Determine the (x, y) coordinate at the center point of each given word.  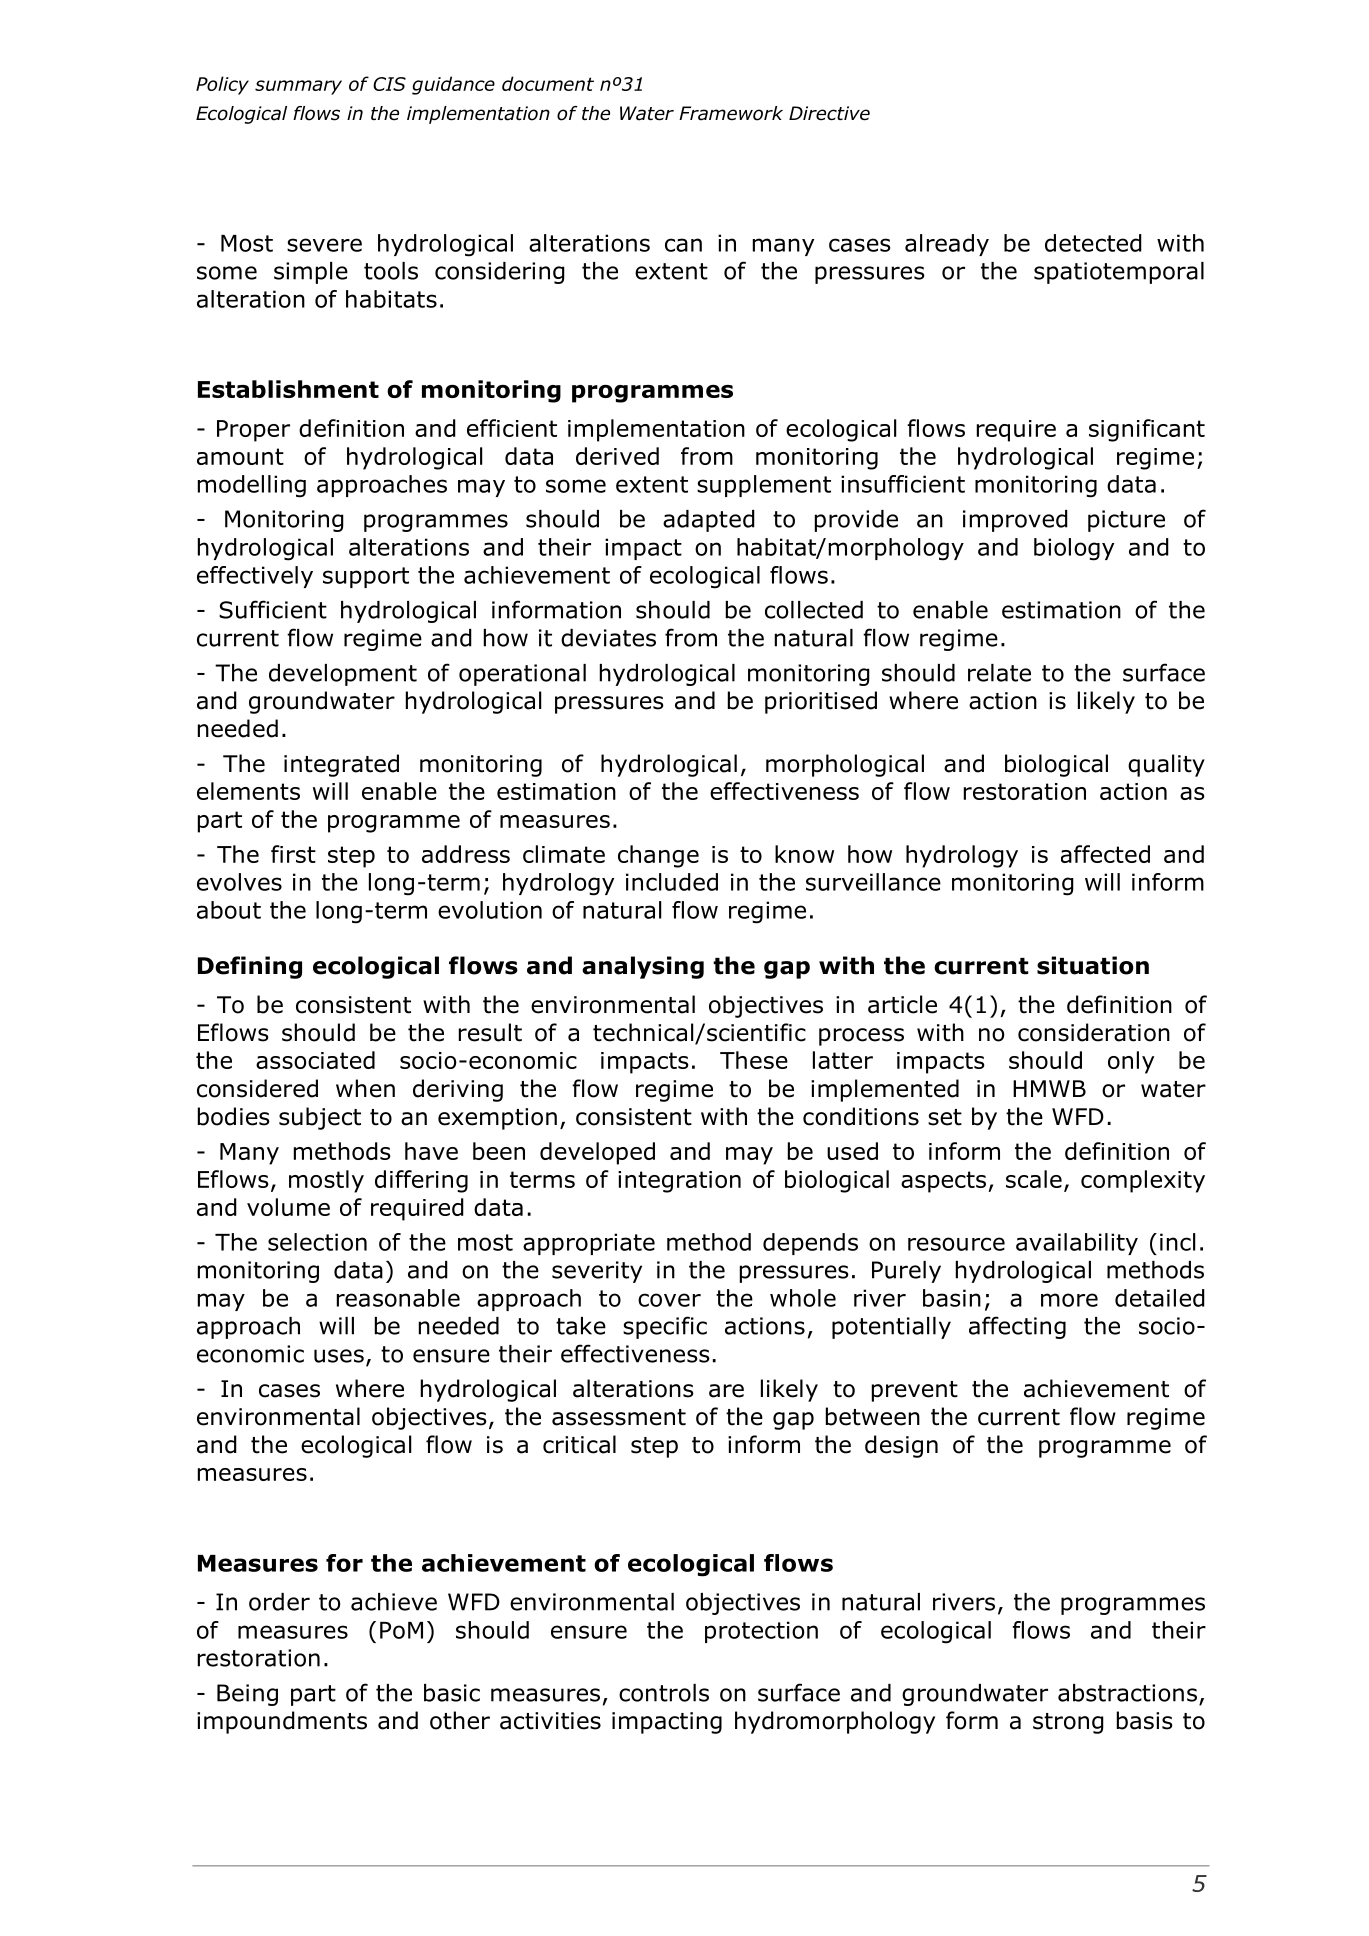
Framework (731, 113)
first (293, 854)
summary (298, 87)
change (658, 856)
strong (1068, 1723)
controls (664, 1693)
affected (1105, 854)
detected (1093, 243)
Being (247, 1695)
